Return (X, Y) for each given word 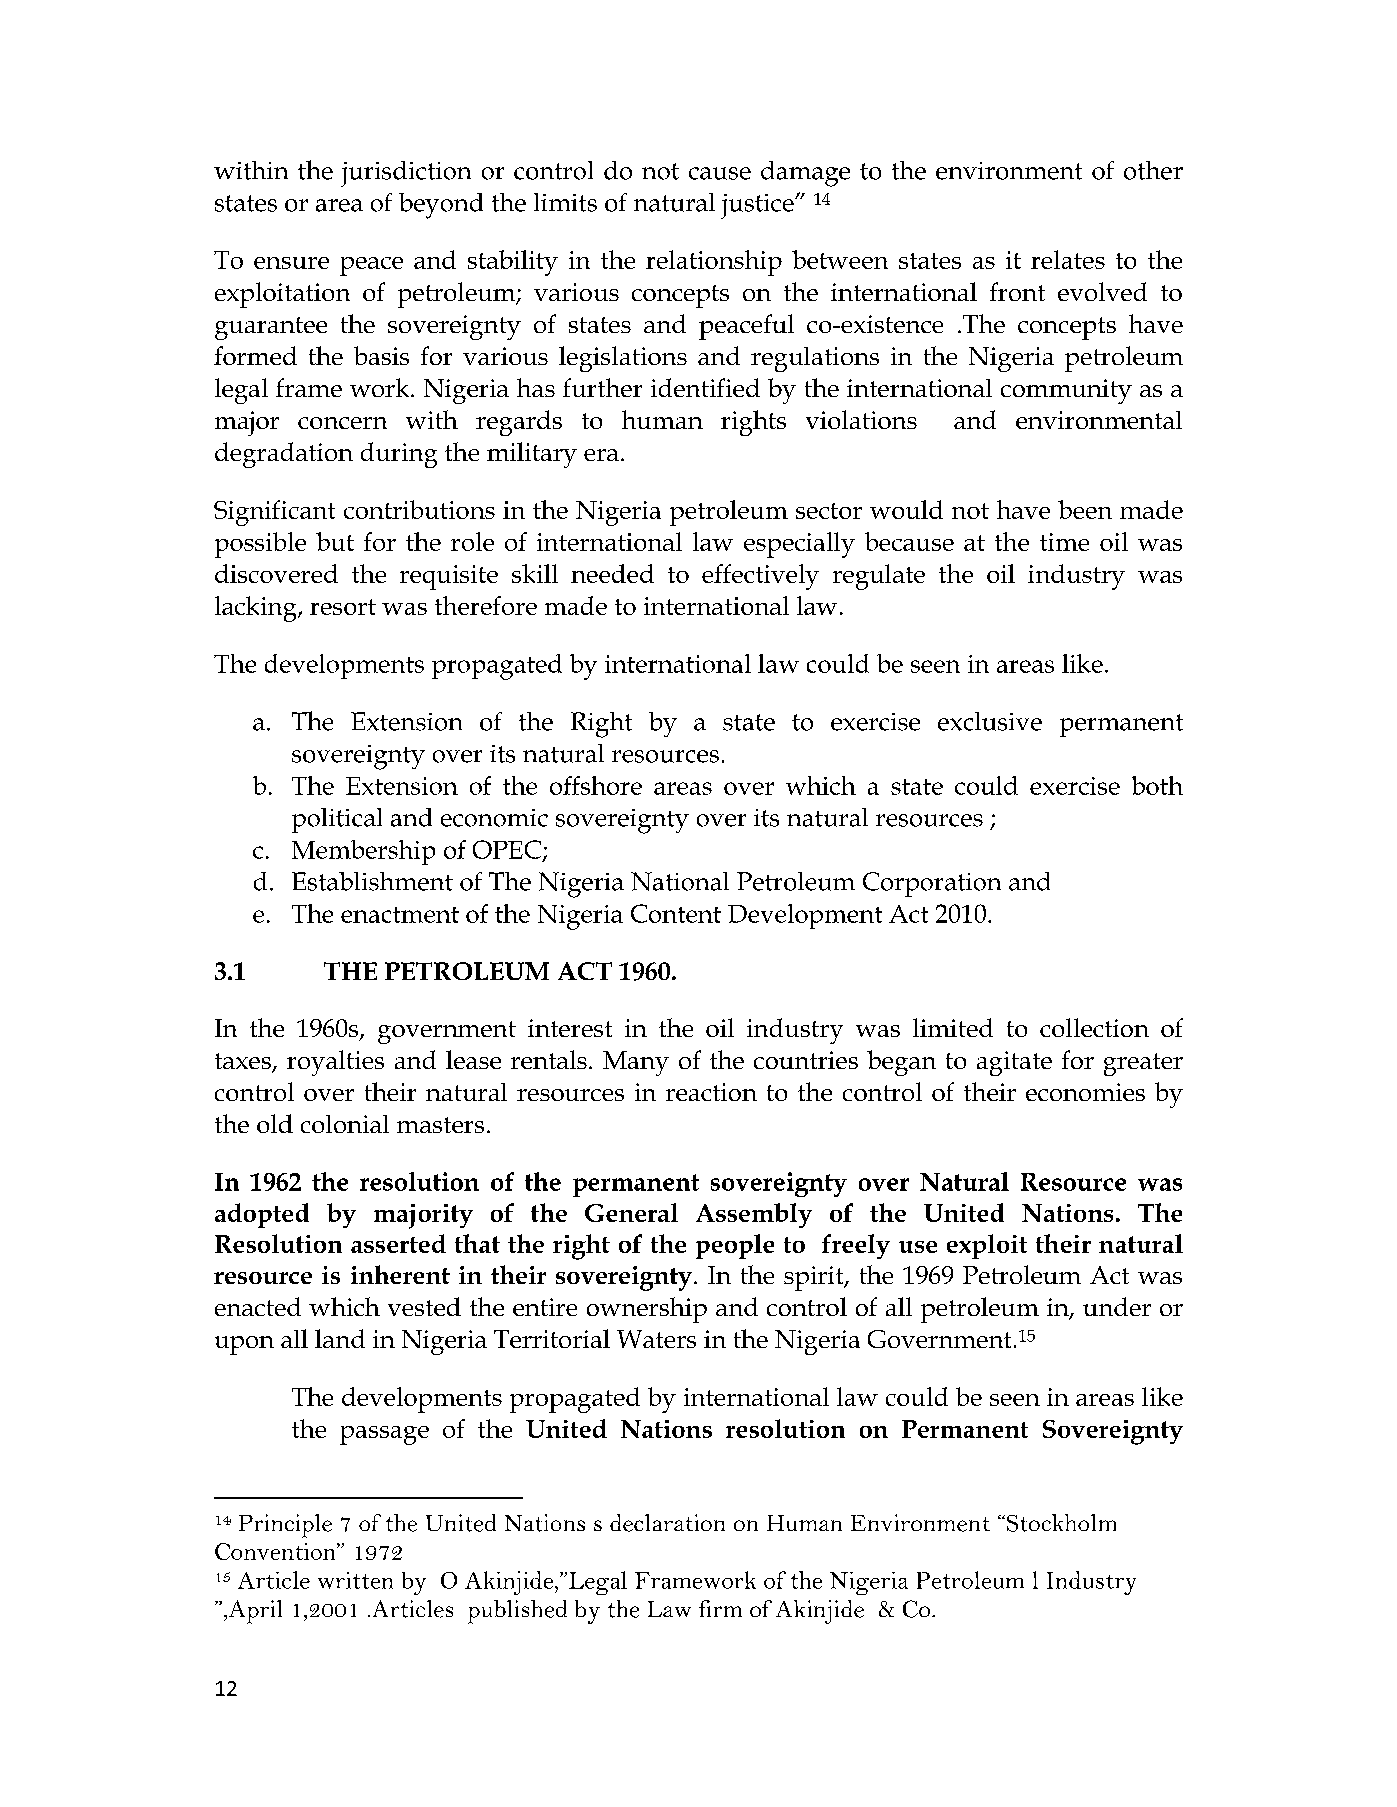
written (355, 1580)
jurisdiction (406, 174)
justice (758, 206)
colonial (345, 1124)
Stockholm (1060, 1523)
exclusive (990, 721)
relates (1068, 259)
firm (720, 1608)
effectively (760, 577)
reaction (711, 1092)
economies (1085, 1092)
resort (343, 607)
